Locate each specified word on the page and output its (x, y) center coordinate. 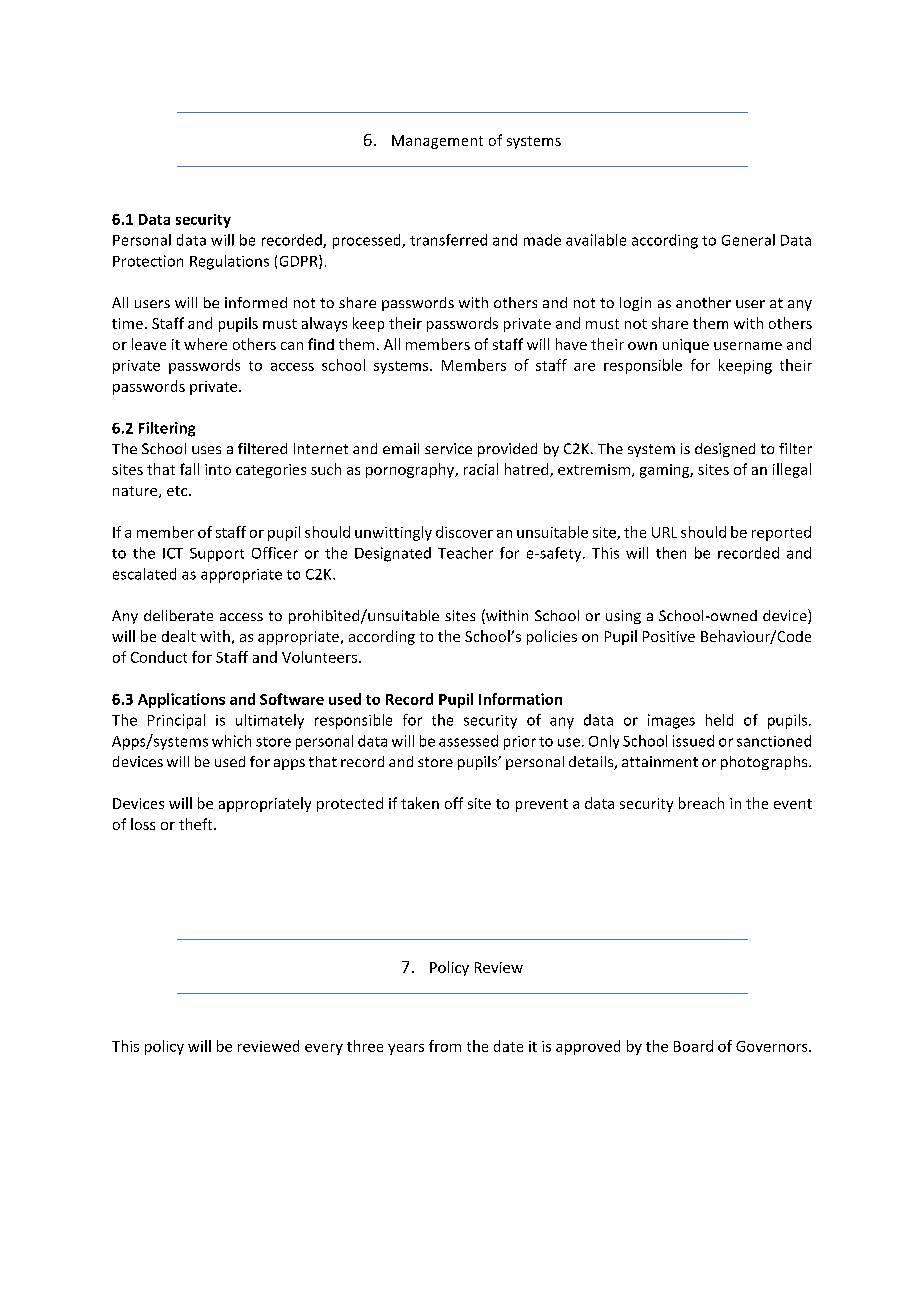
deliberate (178, 615)
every (324, 1049)
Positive (669, 636)
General (748, 240)
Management (437, 142)
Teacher (465, 553)
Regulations (229, 262)
